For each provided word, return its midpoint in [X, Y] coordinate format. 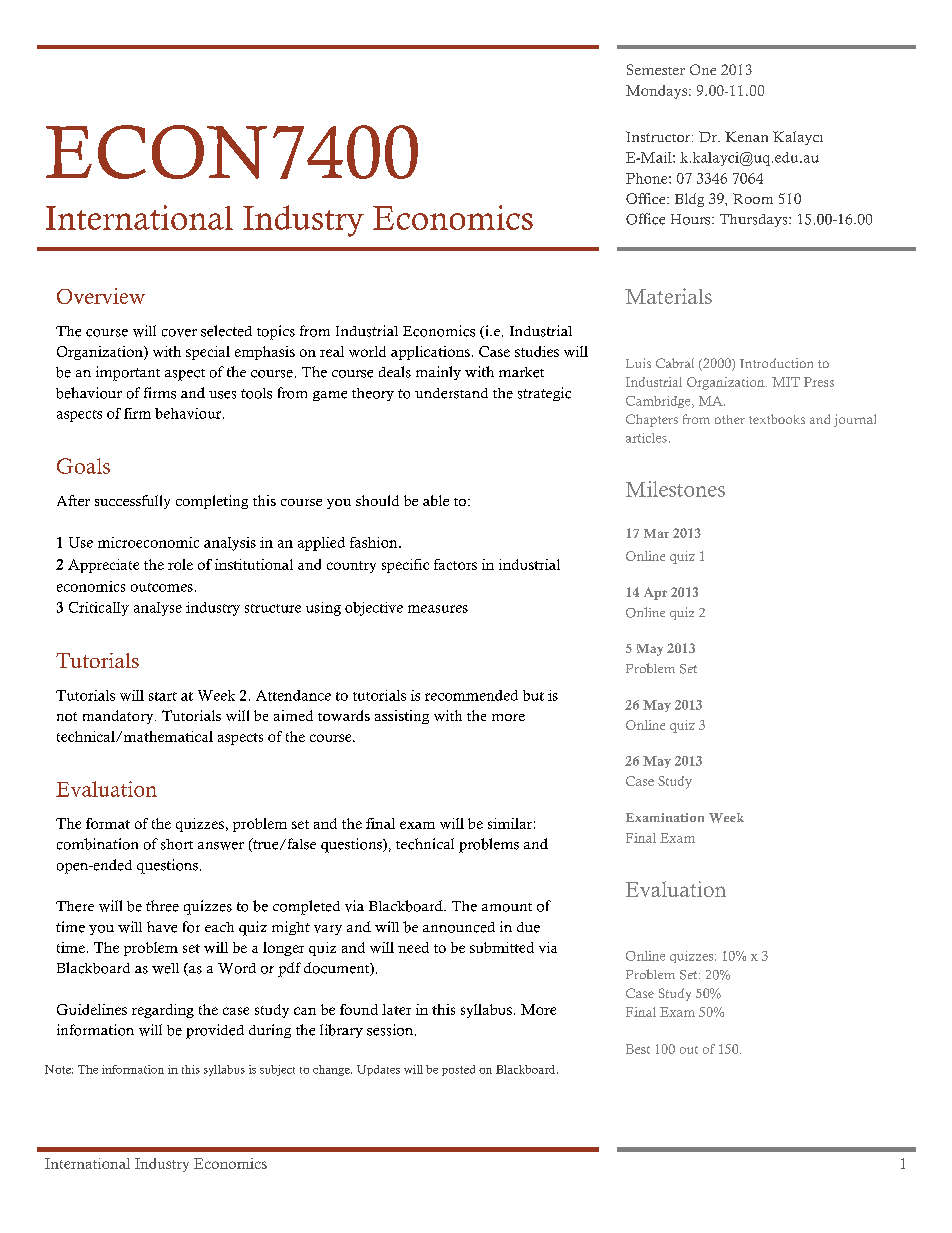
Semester [656, 69]
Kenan [746, 136]
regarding [163, 1011]
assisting [402, 717]
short [177, 844]
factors [455, 564]
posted [458, 1070]
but [533, 695]
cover [179, 333]
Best [638, 1049]
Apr [655, 593]
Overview [101, 296]
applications [430, 353]
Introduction [776, 363]
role [180, 564]
